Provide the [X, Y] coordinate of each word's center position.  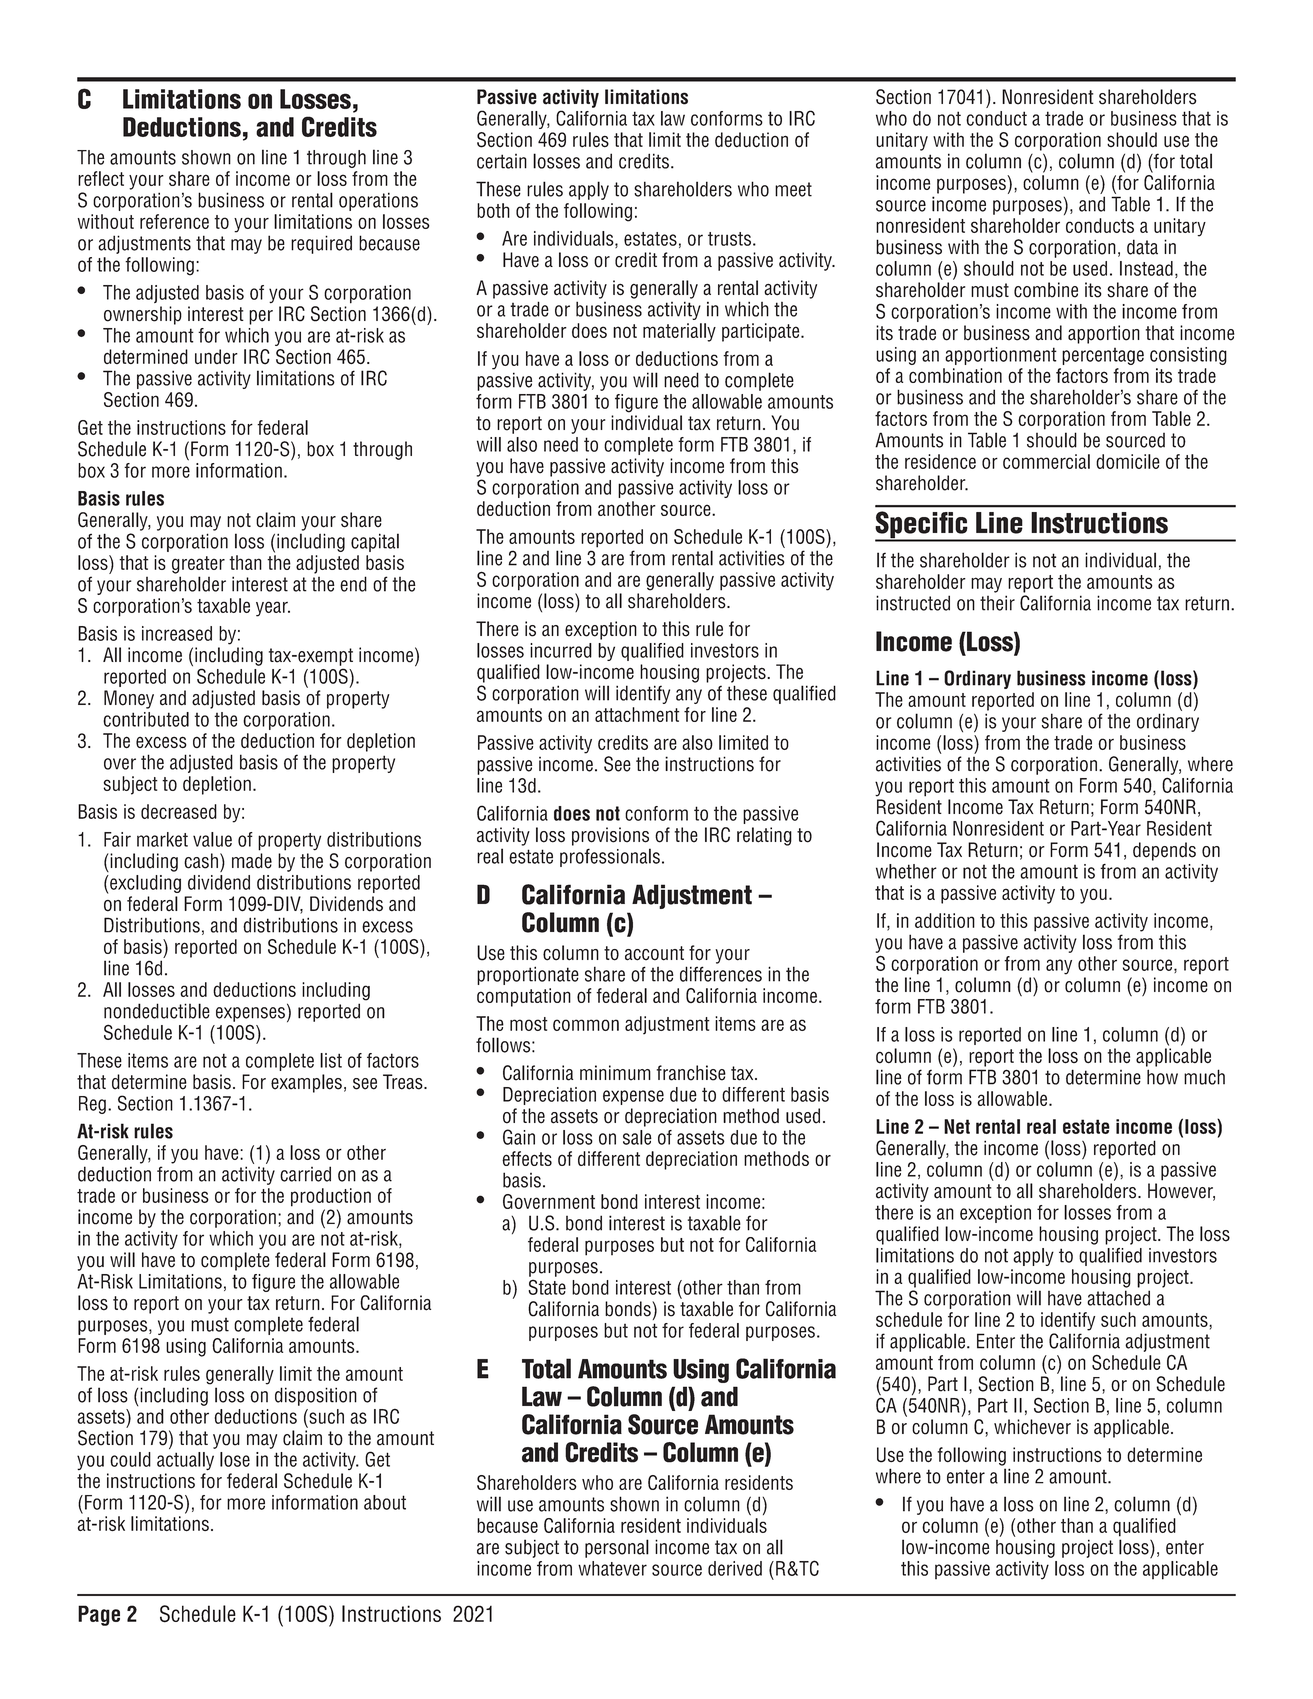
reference [174, 221]
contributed [146, 719]
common [586, 1025]
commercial [1046, 461]
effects [527, 1158]
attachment [637, 714]
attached [1118, 1298]
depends [1164, 851]
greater [198, 565]
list [331, 1060]
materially [679, 332]
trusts [729, 239]
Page [99, 1615]
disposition [316, 1396]
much [1204, 1077]
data [1142, 247]
